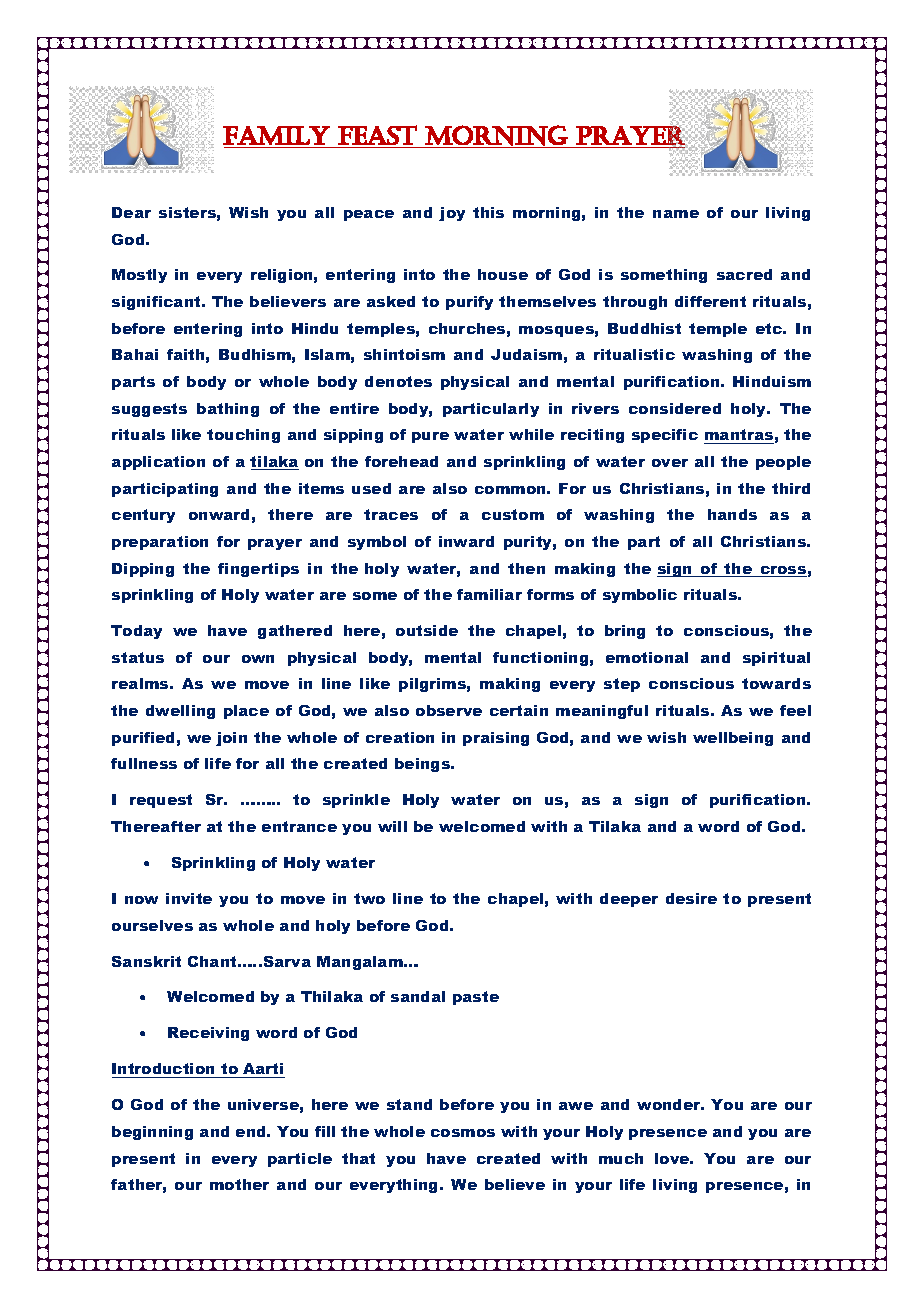 Image resolution: width=924 pixels, height=1308 pixels. Describe the element at coordinates (463, 1133) in the screenshot. I see `cosmos` at that location.
